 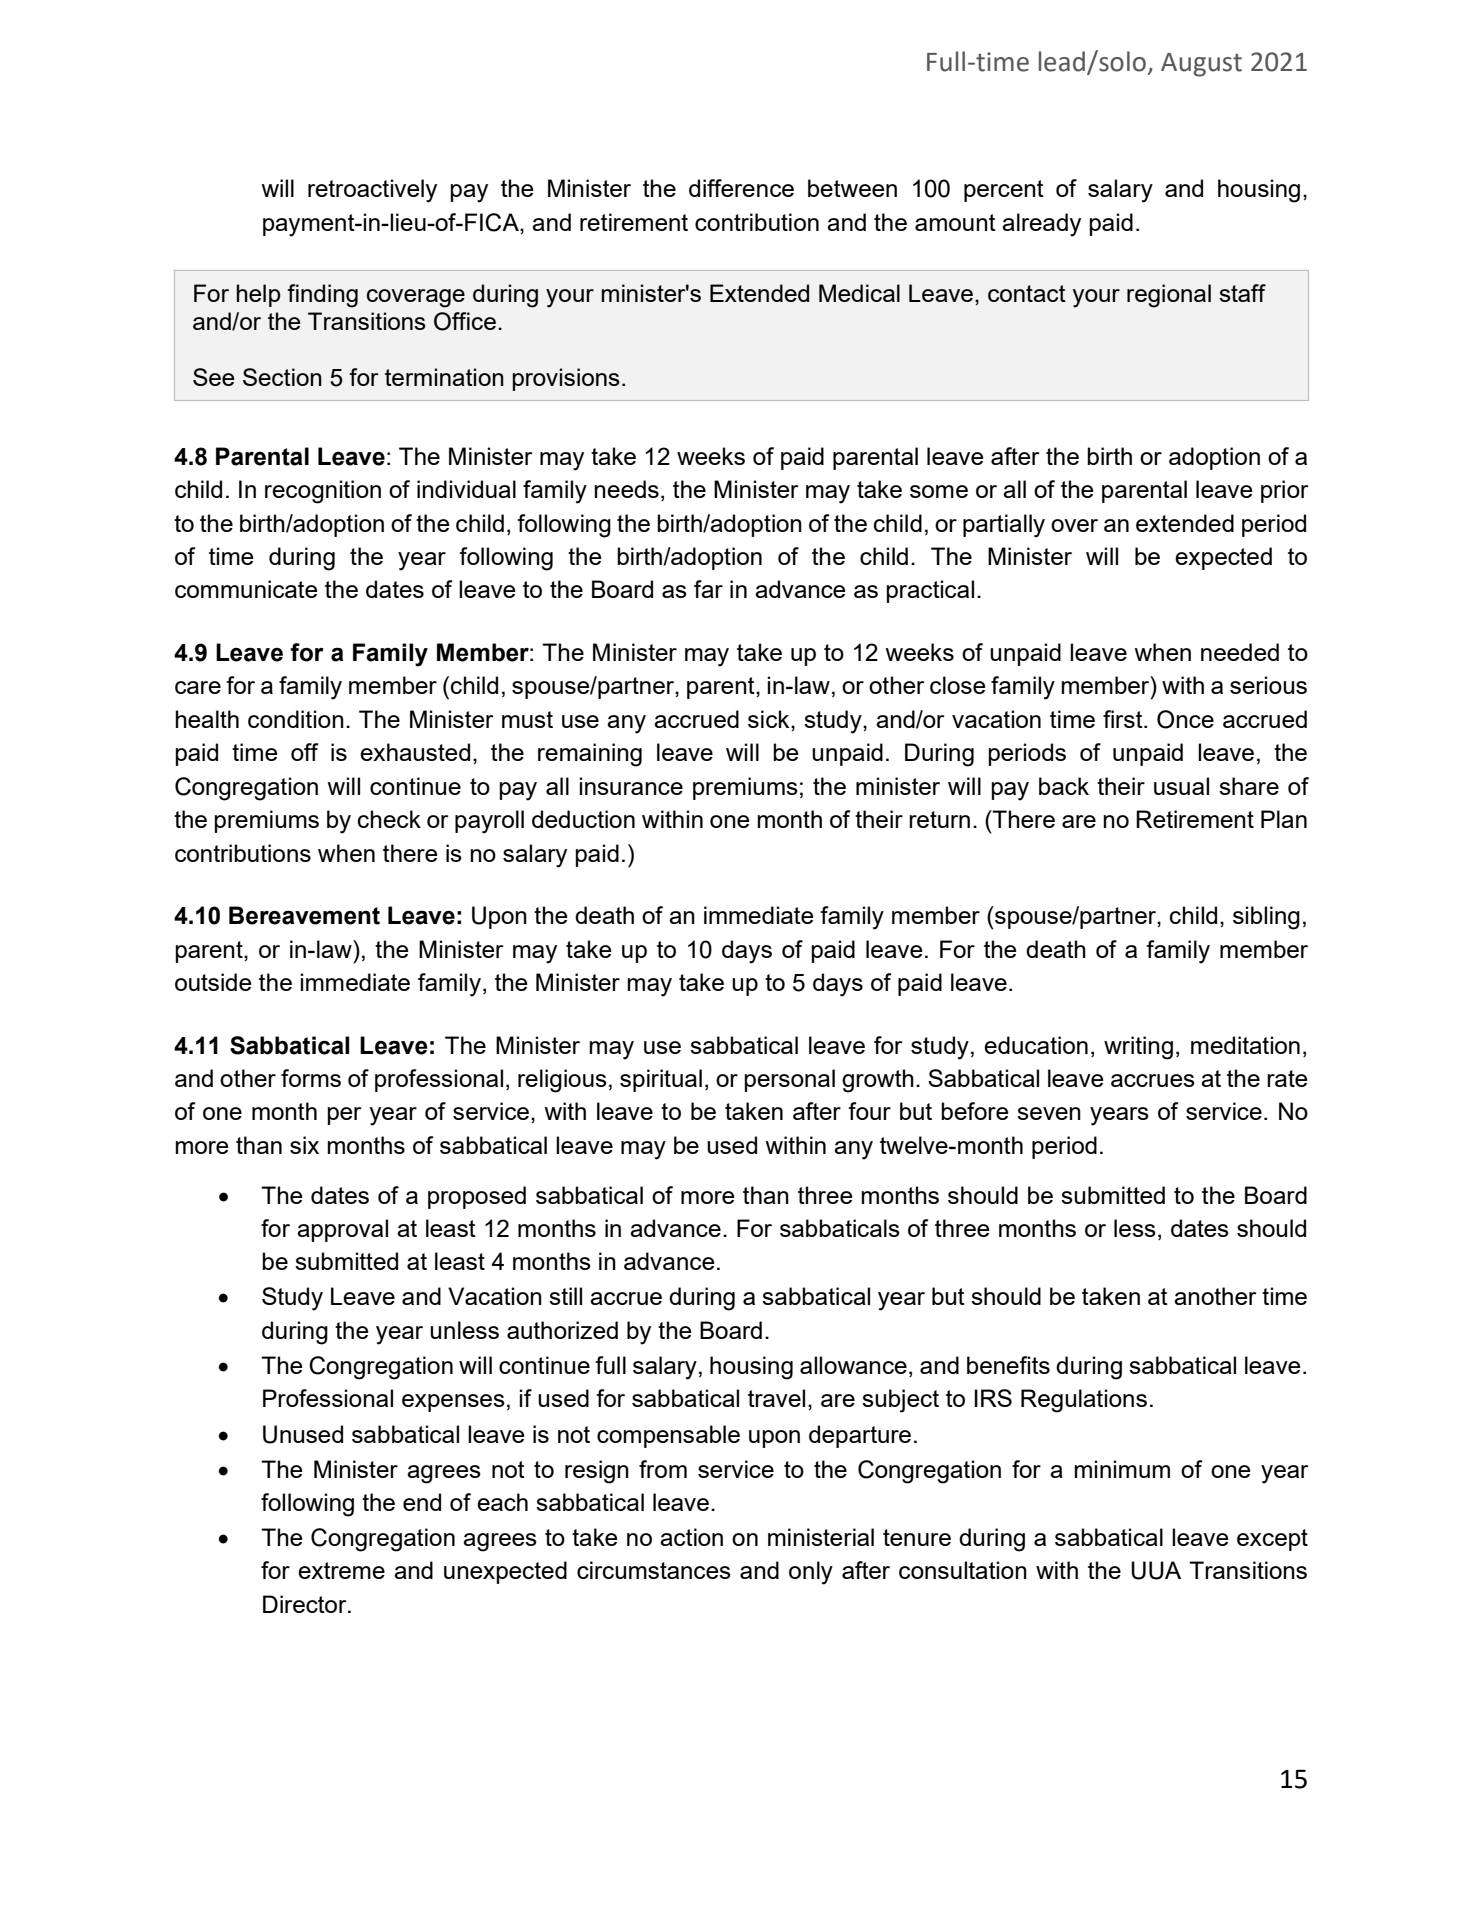 What do you see at coordinates (372, 191) in the screenshot?
I see `retroactively` at bounding box center [372, 191].
